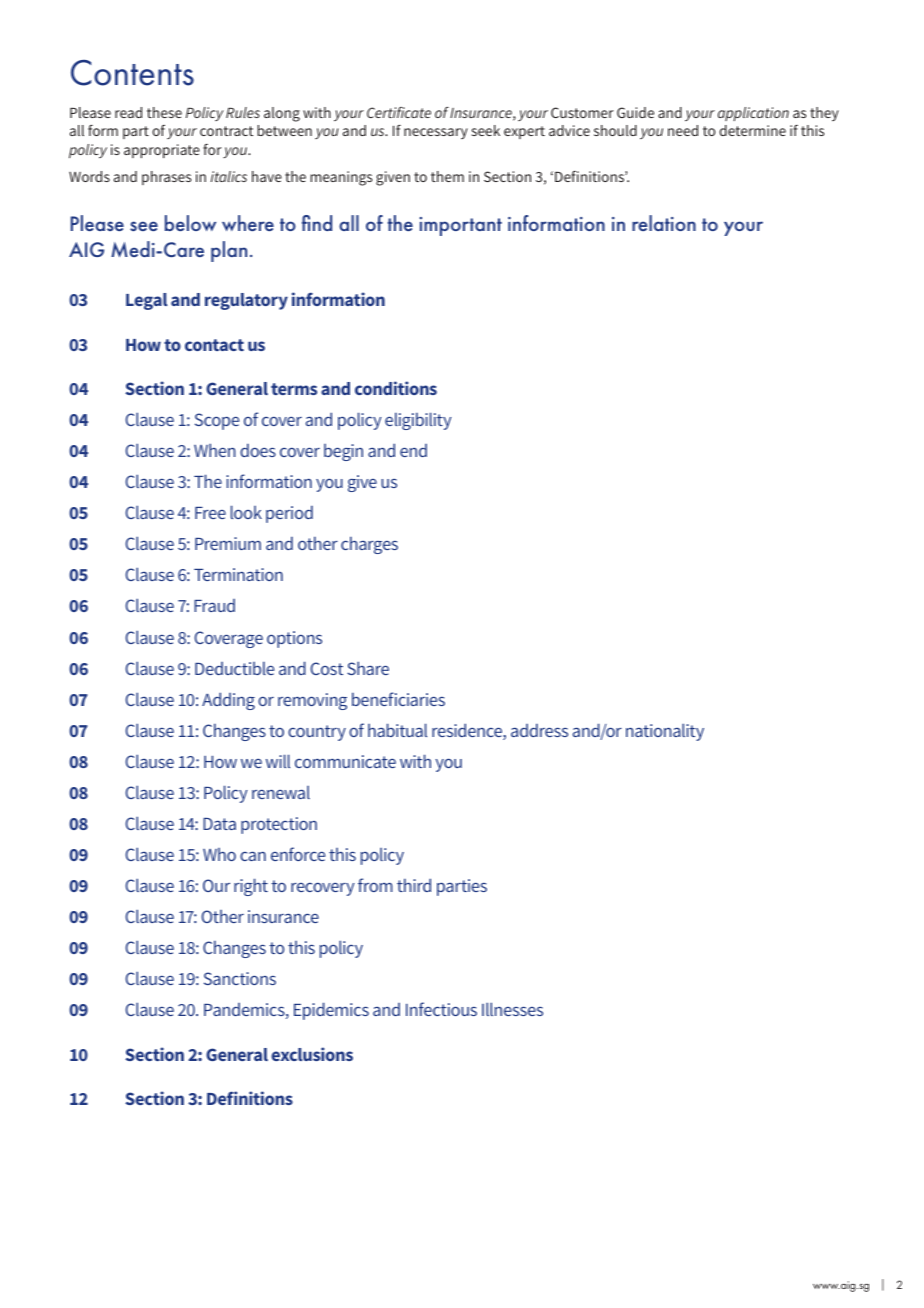 Image resolution: width=924 pixels, height=1308 pixels. I want to click on eligibility, so click(418, 421).
